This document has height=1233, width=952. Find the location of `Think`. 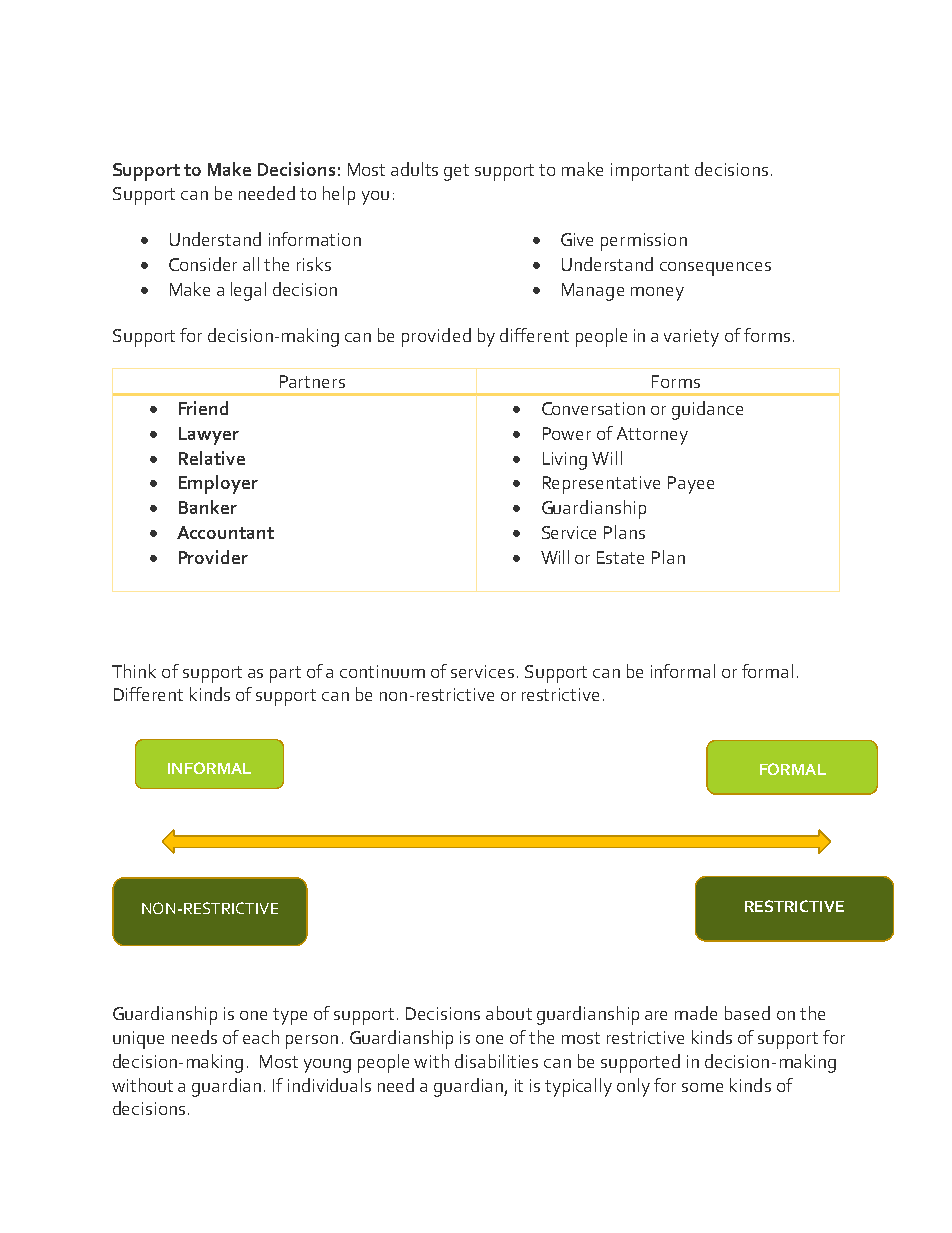

Think is located at coordinates (134, 671).
